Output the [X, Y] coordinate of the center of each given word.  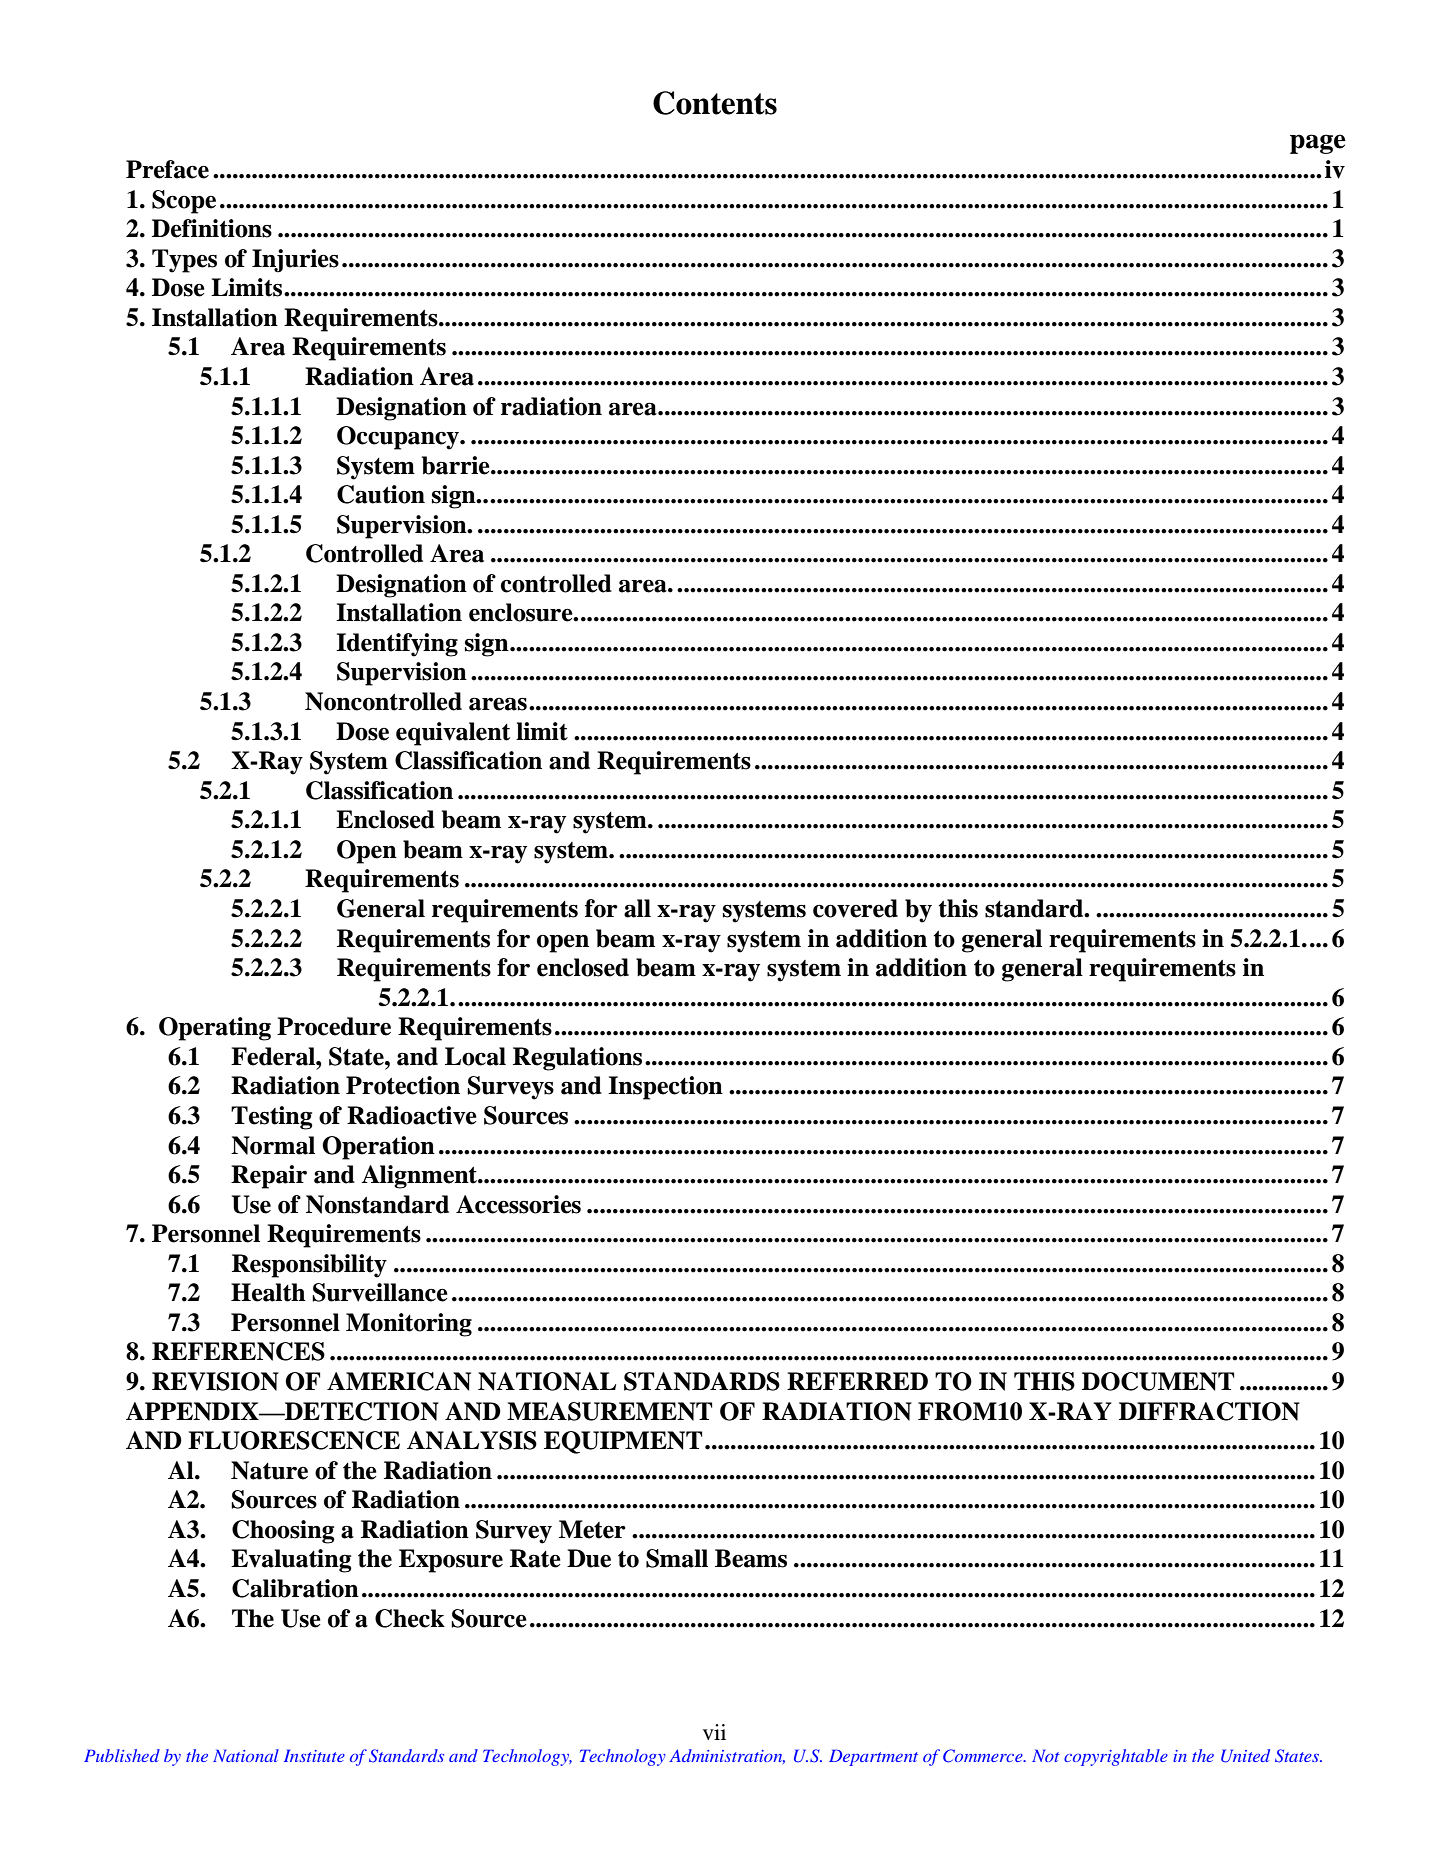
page [1318, 144]
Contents [715, 103]
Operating [215, 1029]
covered [855, 908]
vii [714, 1732]
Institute [314, 1755]
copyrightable [1116, 1757]
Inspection [665, 1088]
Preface [167, 169]
